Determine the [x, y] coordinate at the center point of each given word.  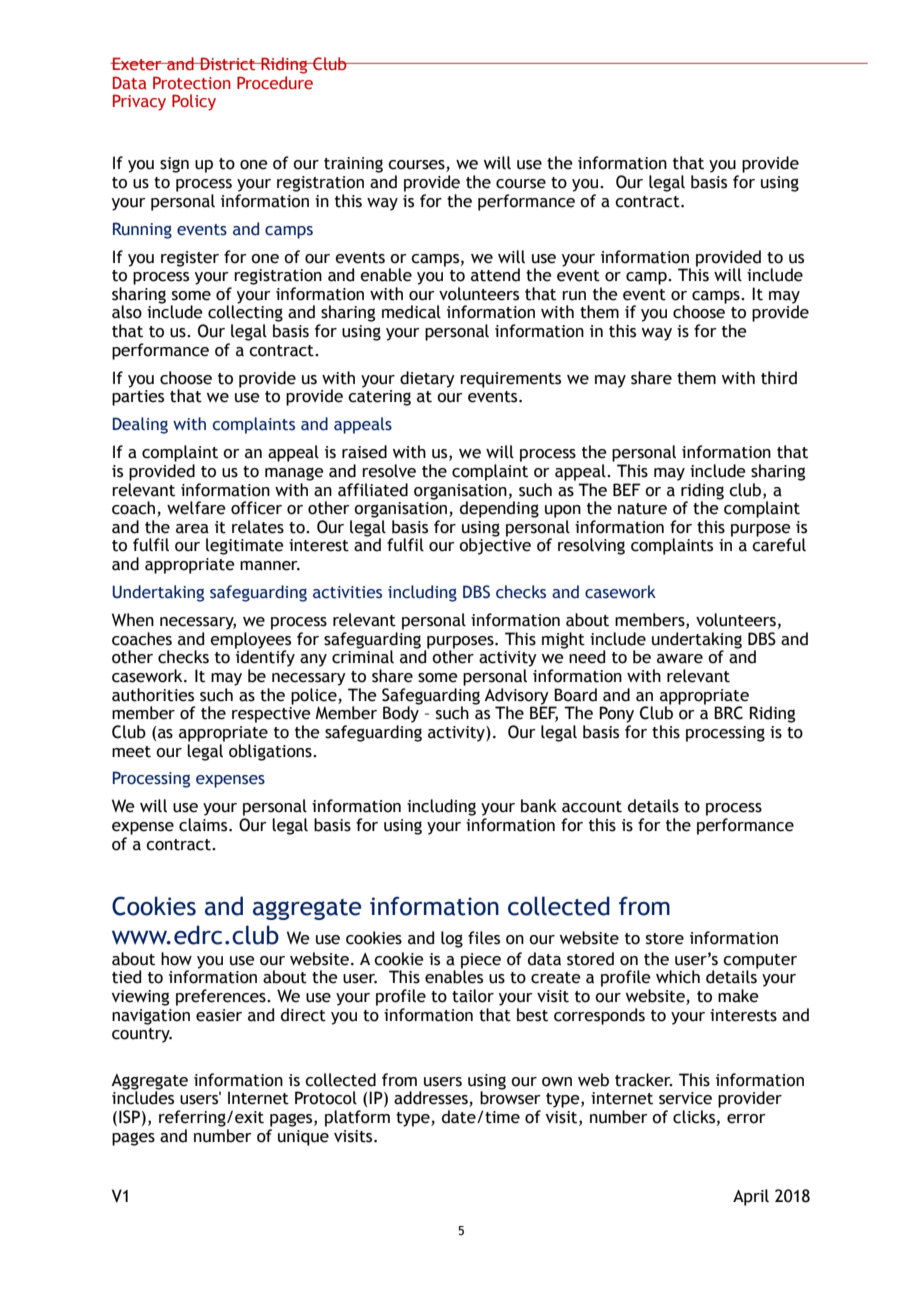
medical [411, 312]
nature [642, 509]
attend [495, 275]
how [176, 959]
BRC [728, 713]
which [678, 977]
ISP [129, 1117]
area [192, 529]
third [779, 378]
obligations [271, 752]
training [353, 165]
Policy [194, 102]
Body [402, 713]
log [452, 939]
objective [495, 545]
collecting [245, 312]
